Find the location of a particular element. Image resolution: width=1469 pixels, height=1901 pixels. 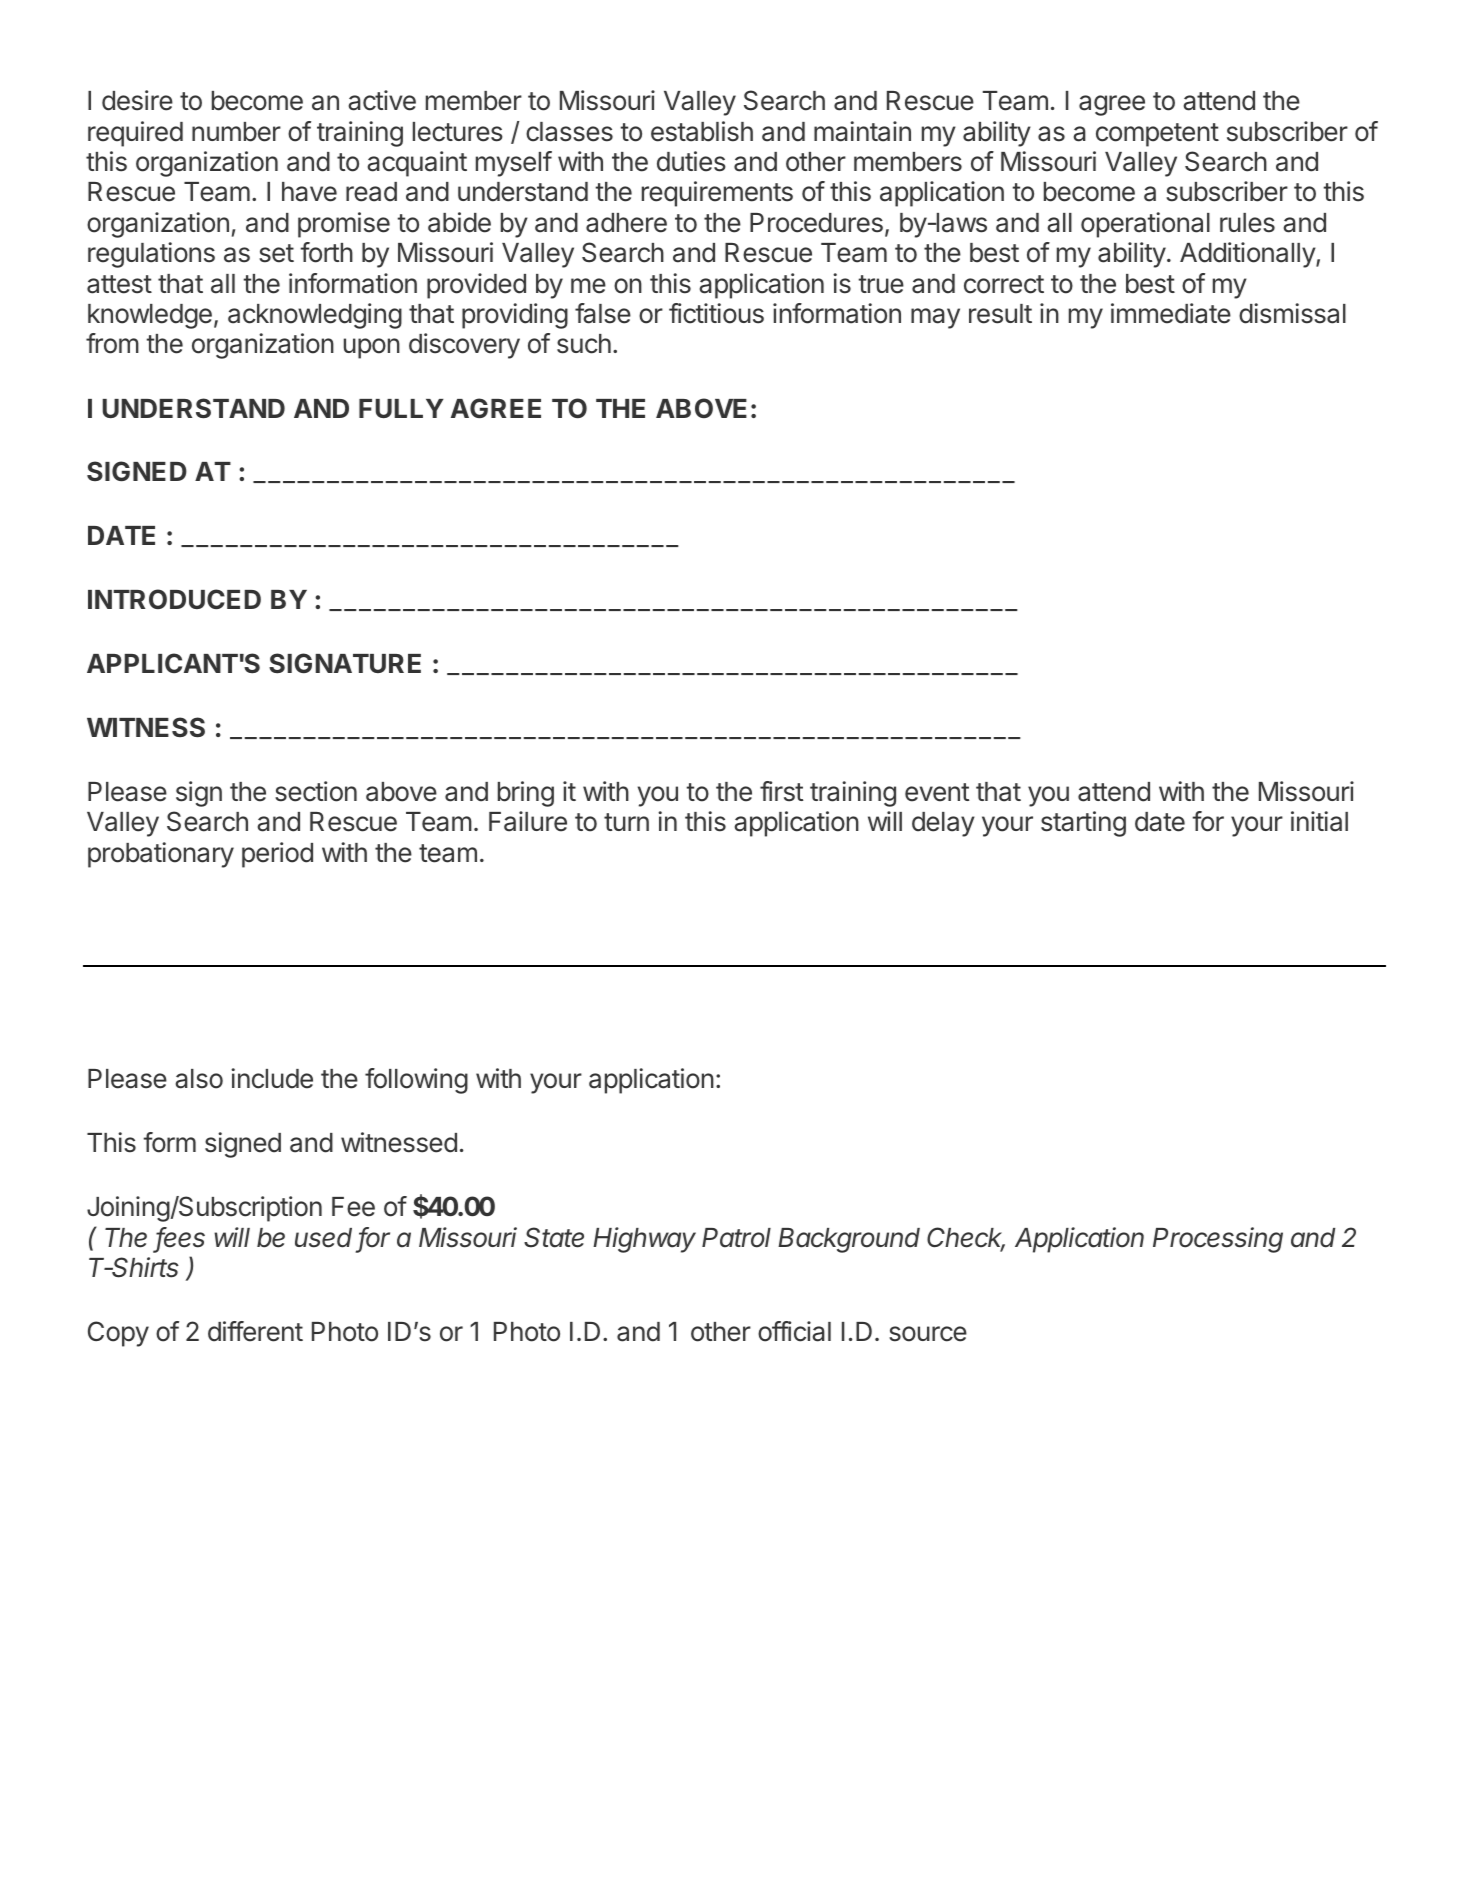

acknowledging is located at coordinates (315, 316).
